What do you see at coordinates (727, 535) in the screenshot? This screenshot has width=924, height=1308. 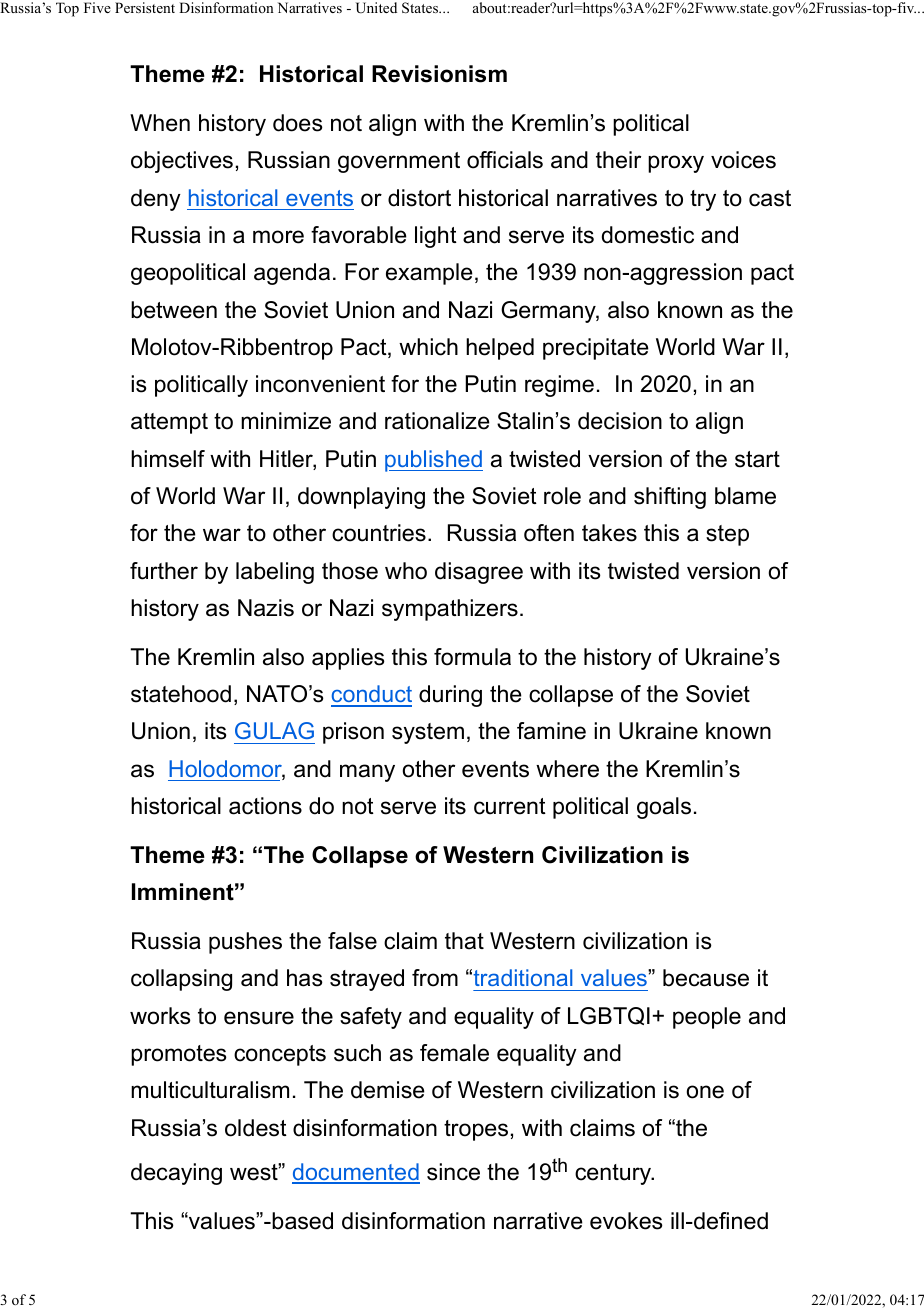 I see `step` at bounding box center [727, 535].
